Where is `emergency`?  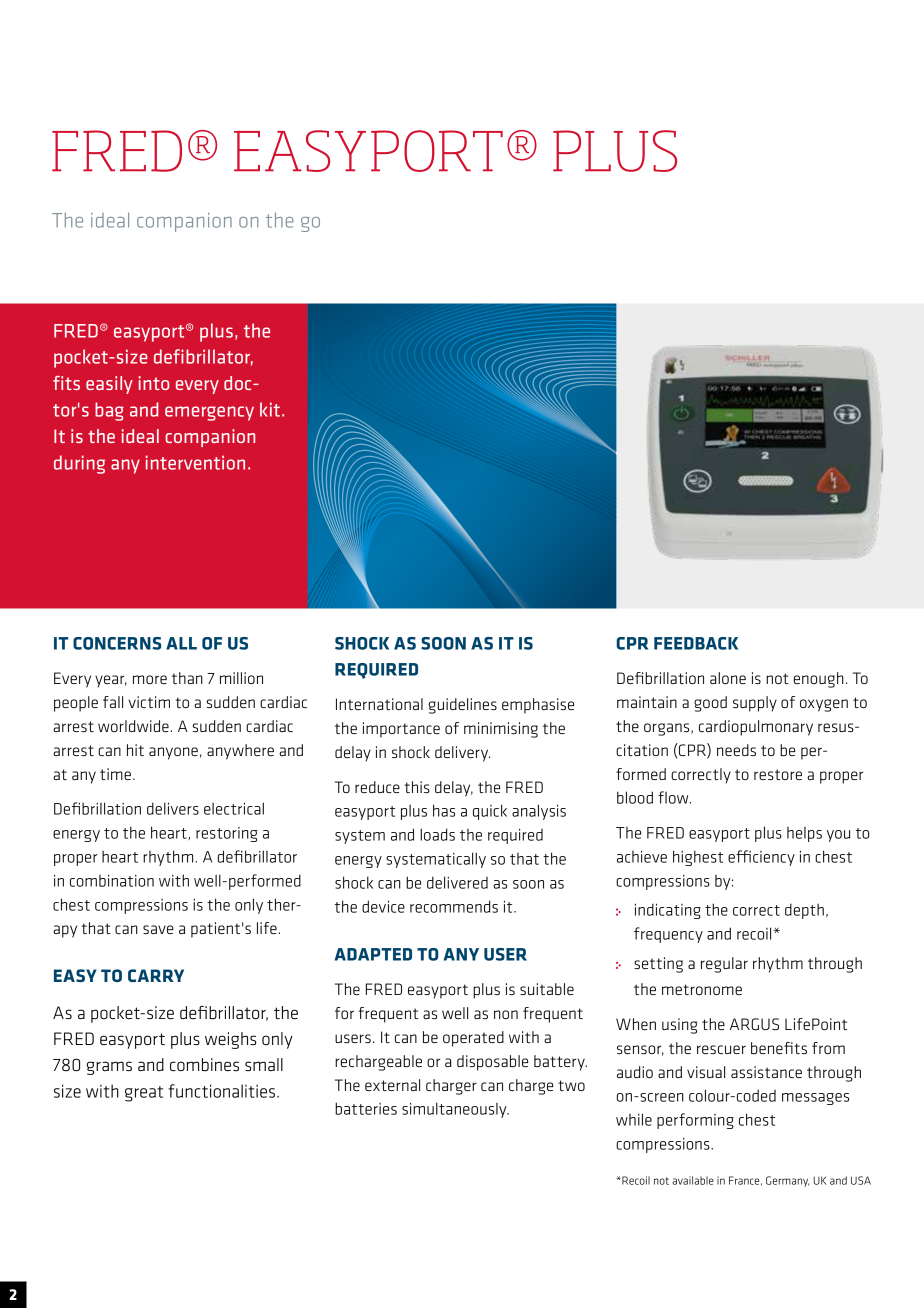 emergency is located at coordinates (209, 413).
